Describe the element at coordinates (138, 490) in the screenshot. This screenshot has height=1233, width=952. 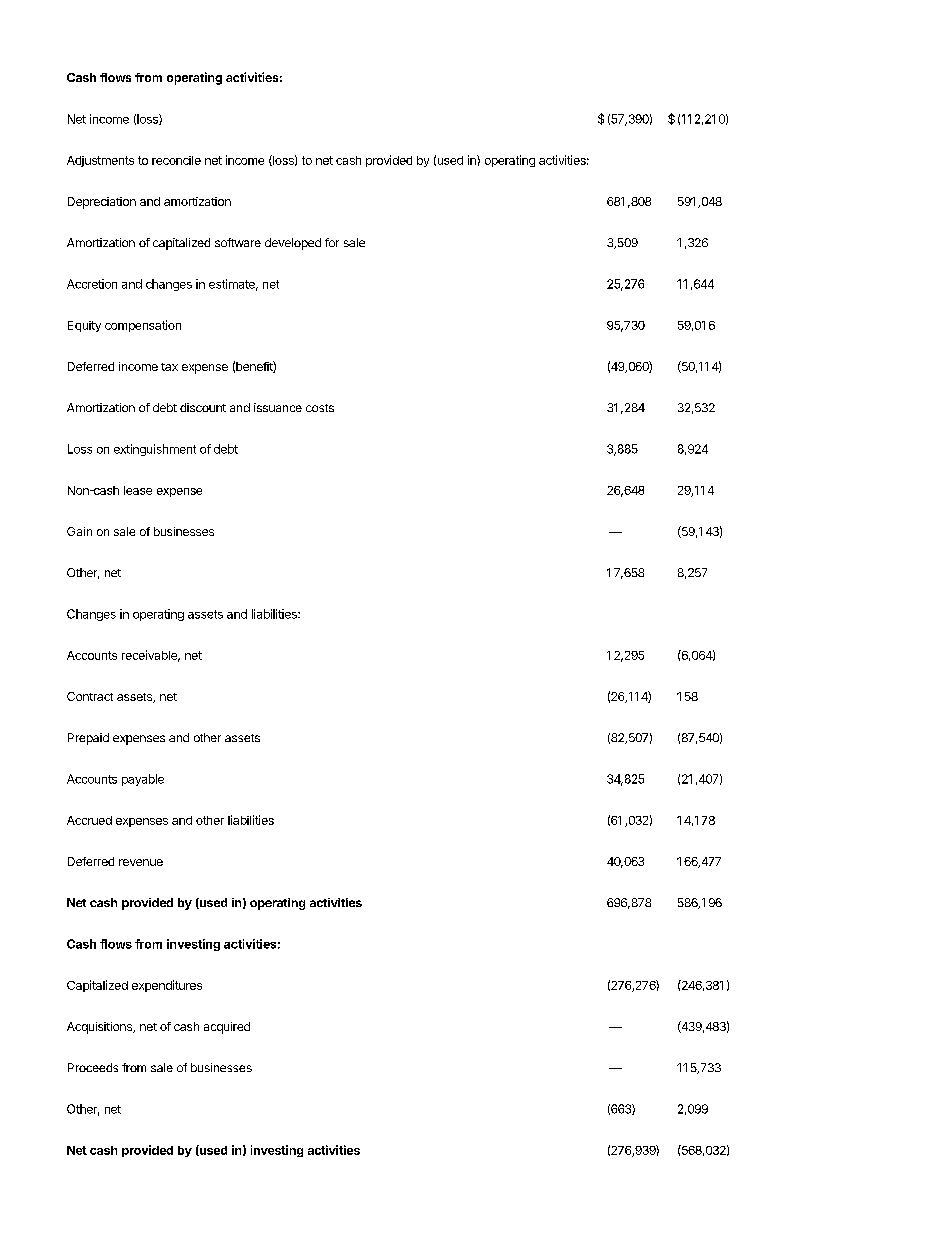
I see `lease` at that location.
